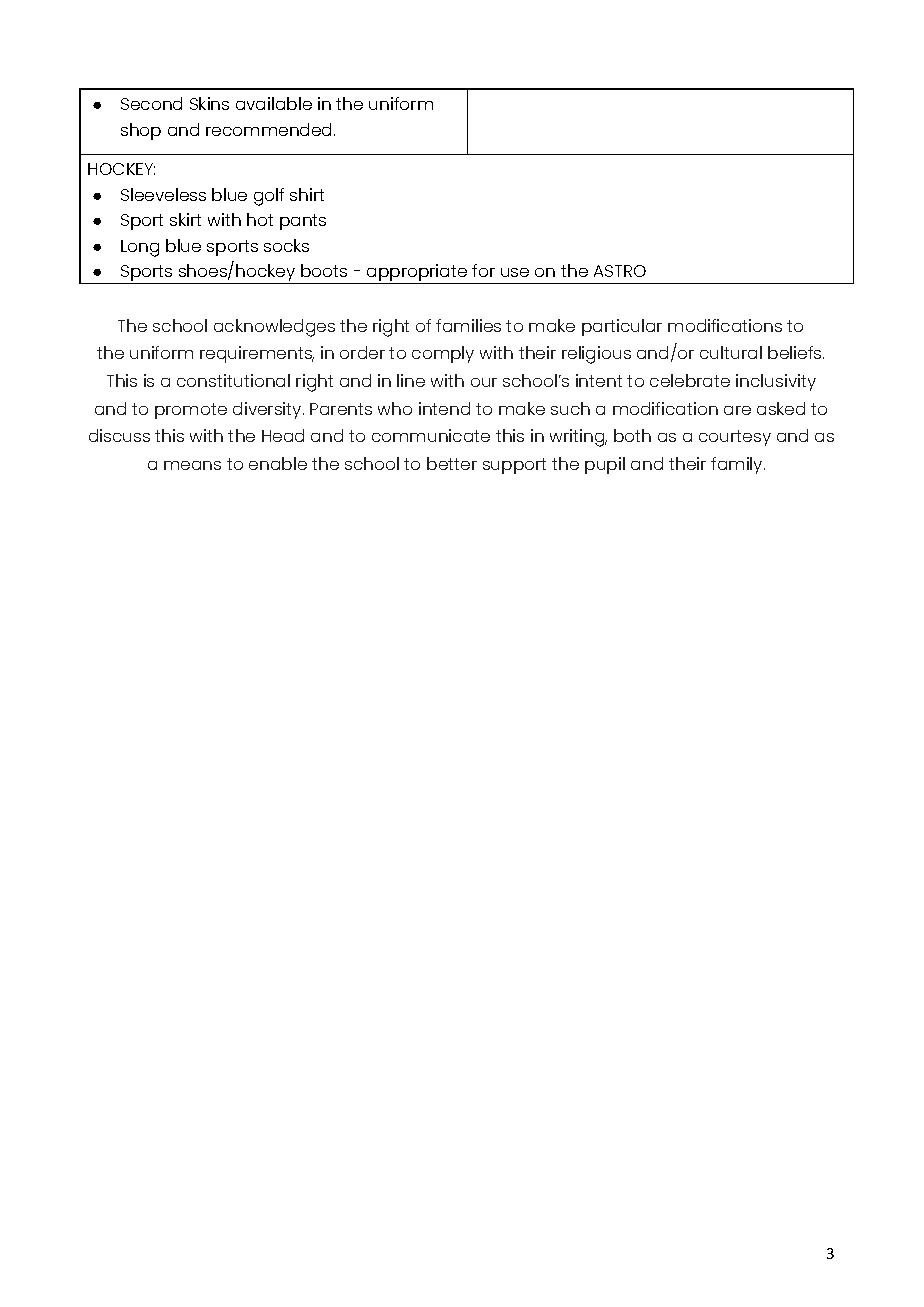  Describe the element at coordinates (417, 274) in the screenshot. I see `appropriate` at that location.
